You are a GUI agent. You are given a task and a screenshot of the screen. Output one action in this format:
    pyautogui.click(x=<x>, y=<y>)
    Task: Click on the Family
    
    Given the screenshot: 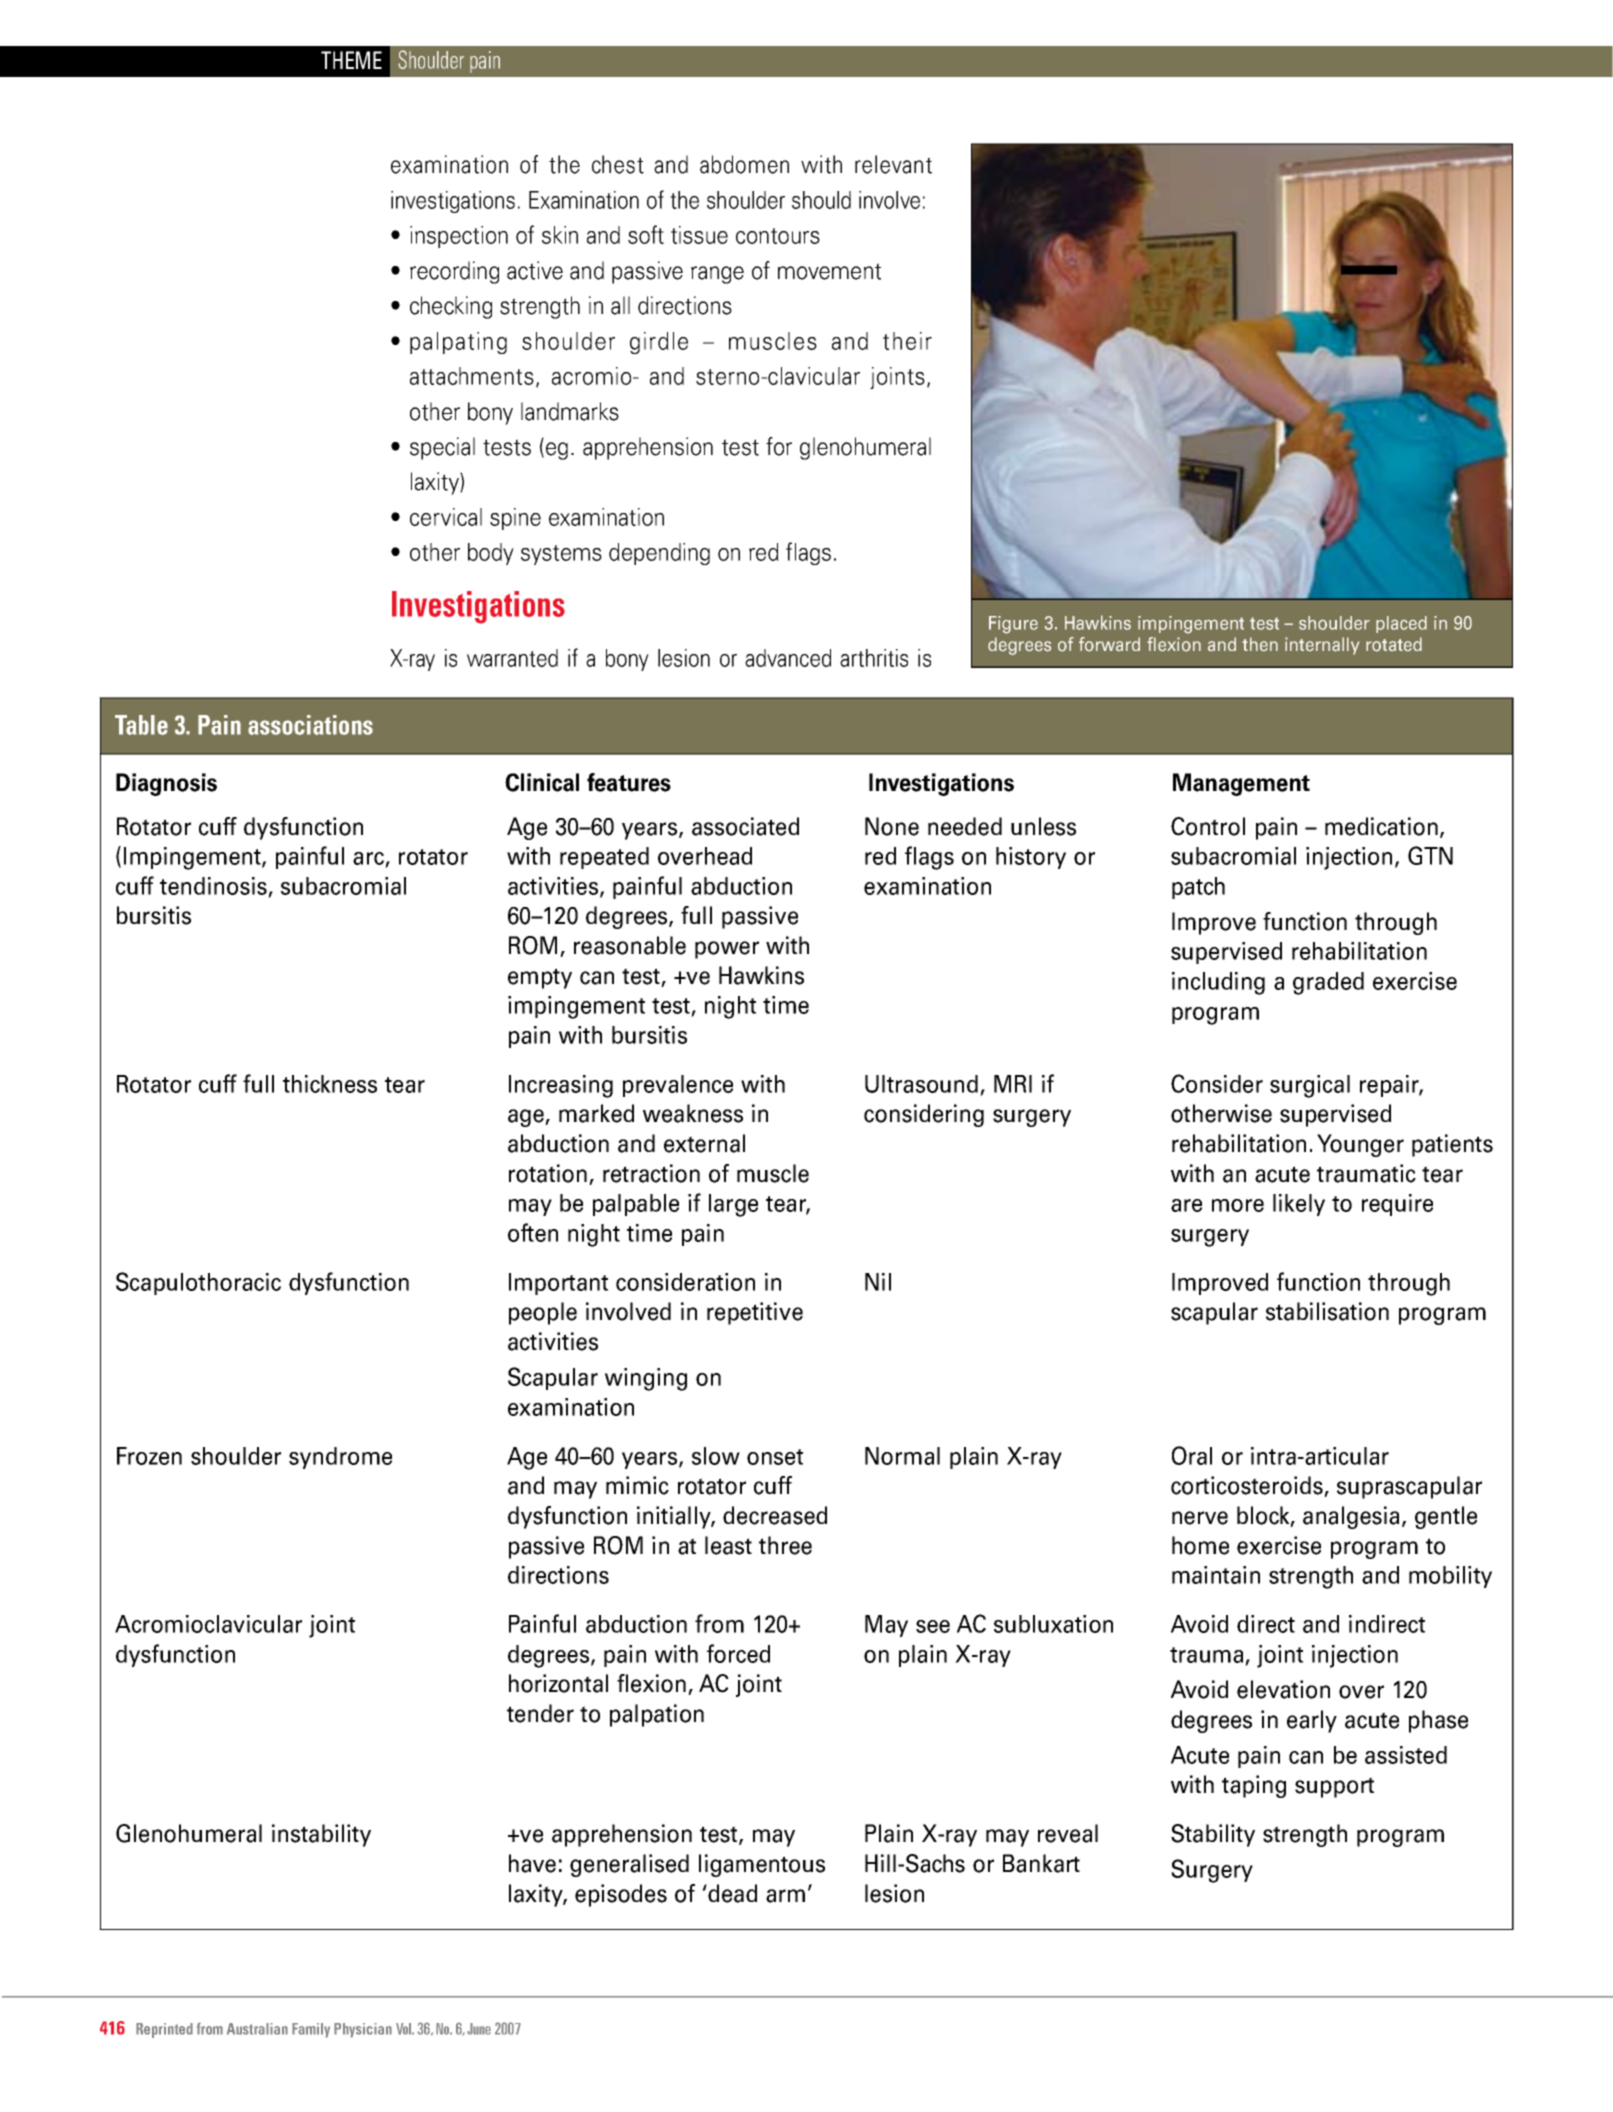 What is the action you would take?
    pyautogui.click(x=311, y=2030)
